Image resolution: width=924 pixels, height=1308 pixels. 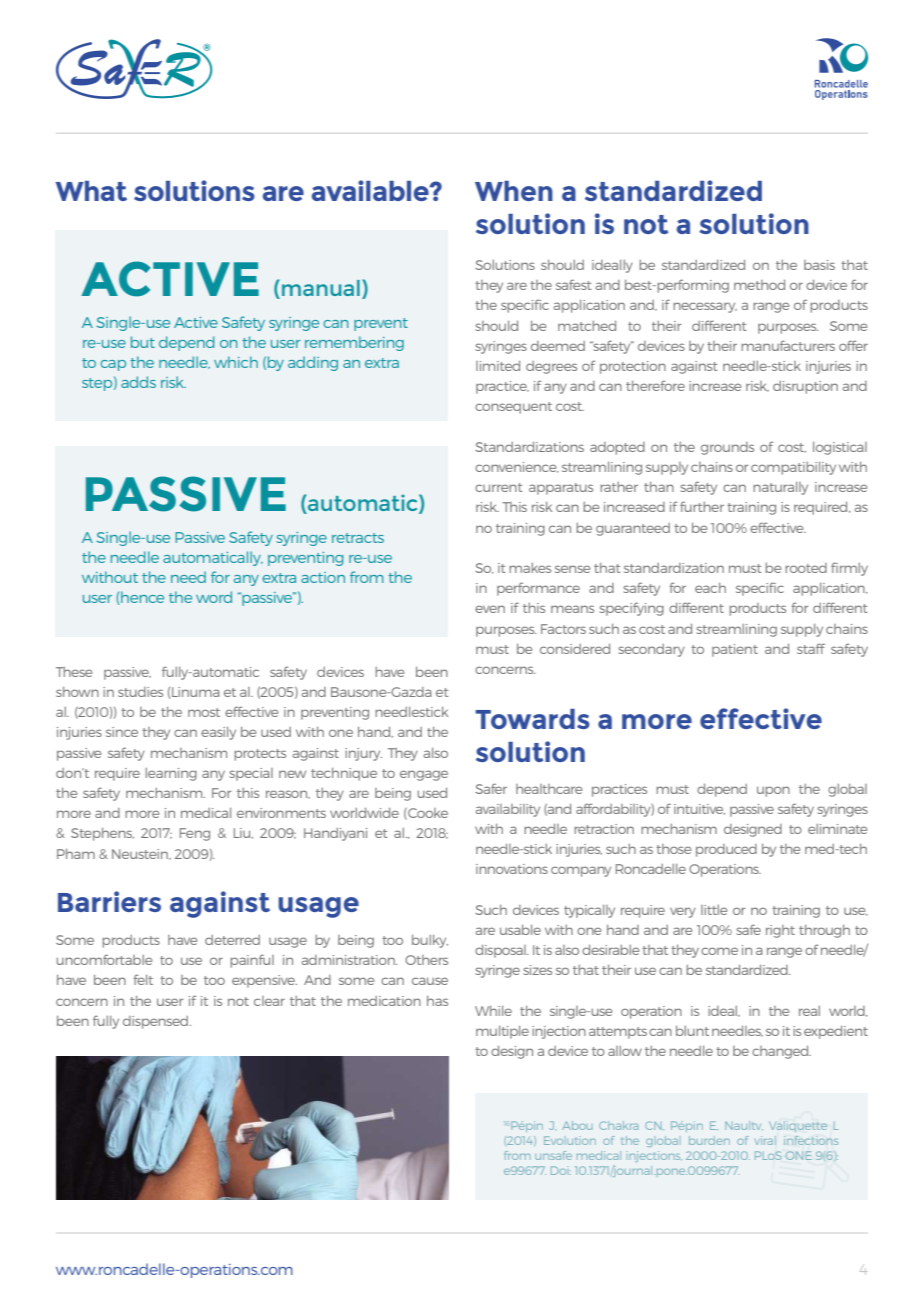 What do you see at coordinates (710, 588) in the screenshot?
I see `each` at bounding box center [710, 588].
